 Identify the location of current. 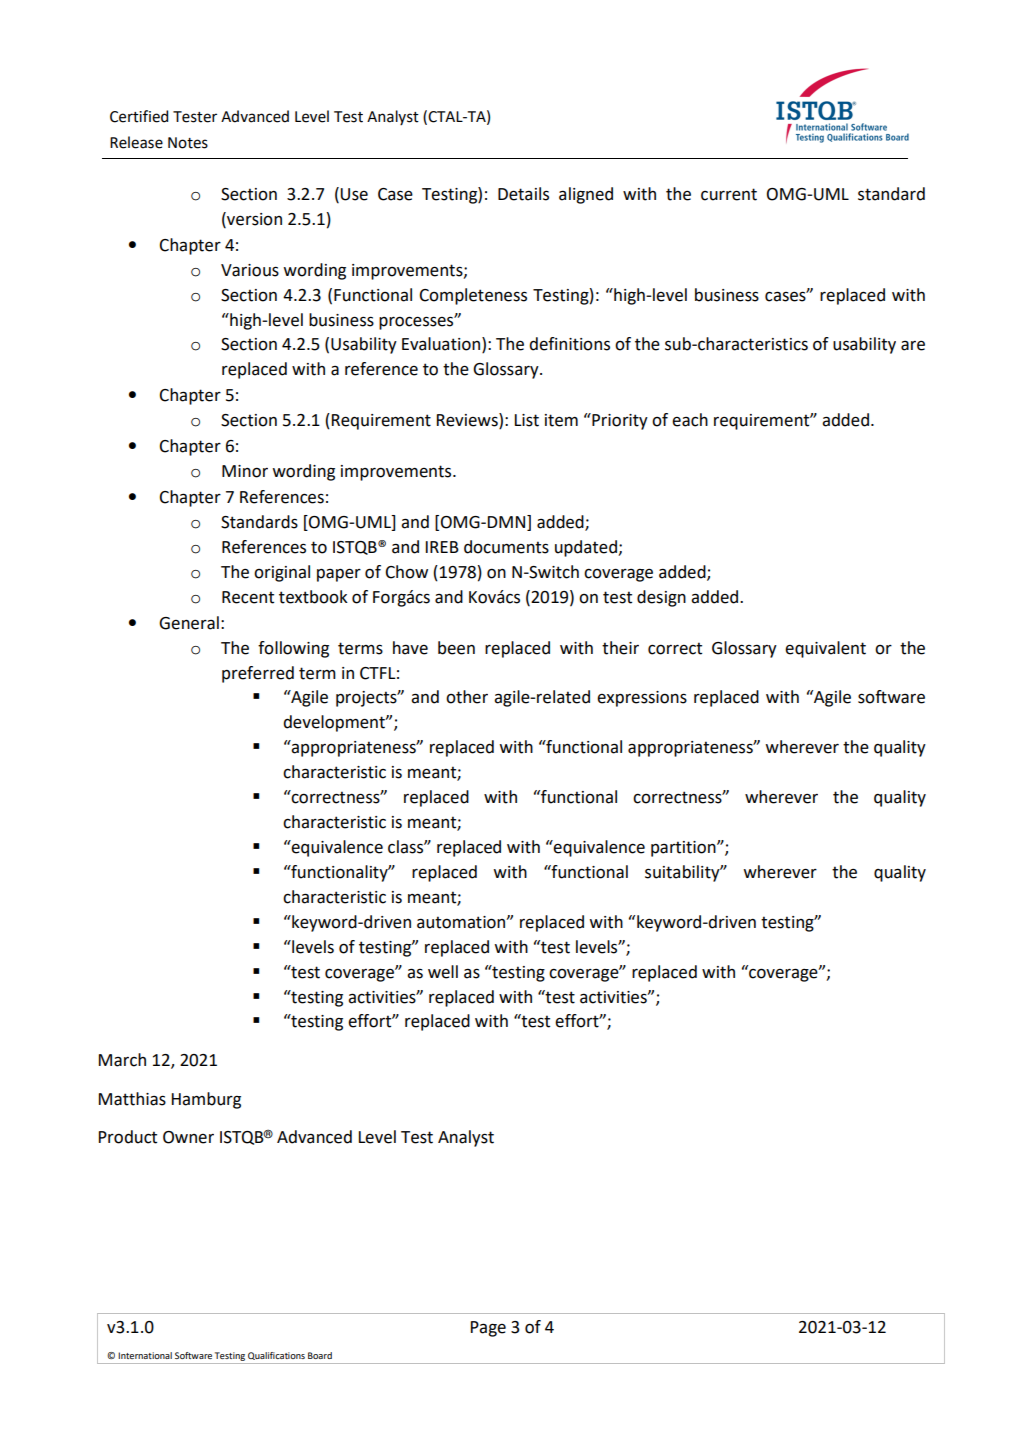
(729, 194).
